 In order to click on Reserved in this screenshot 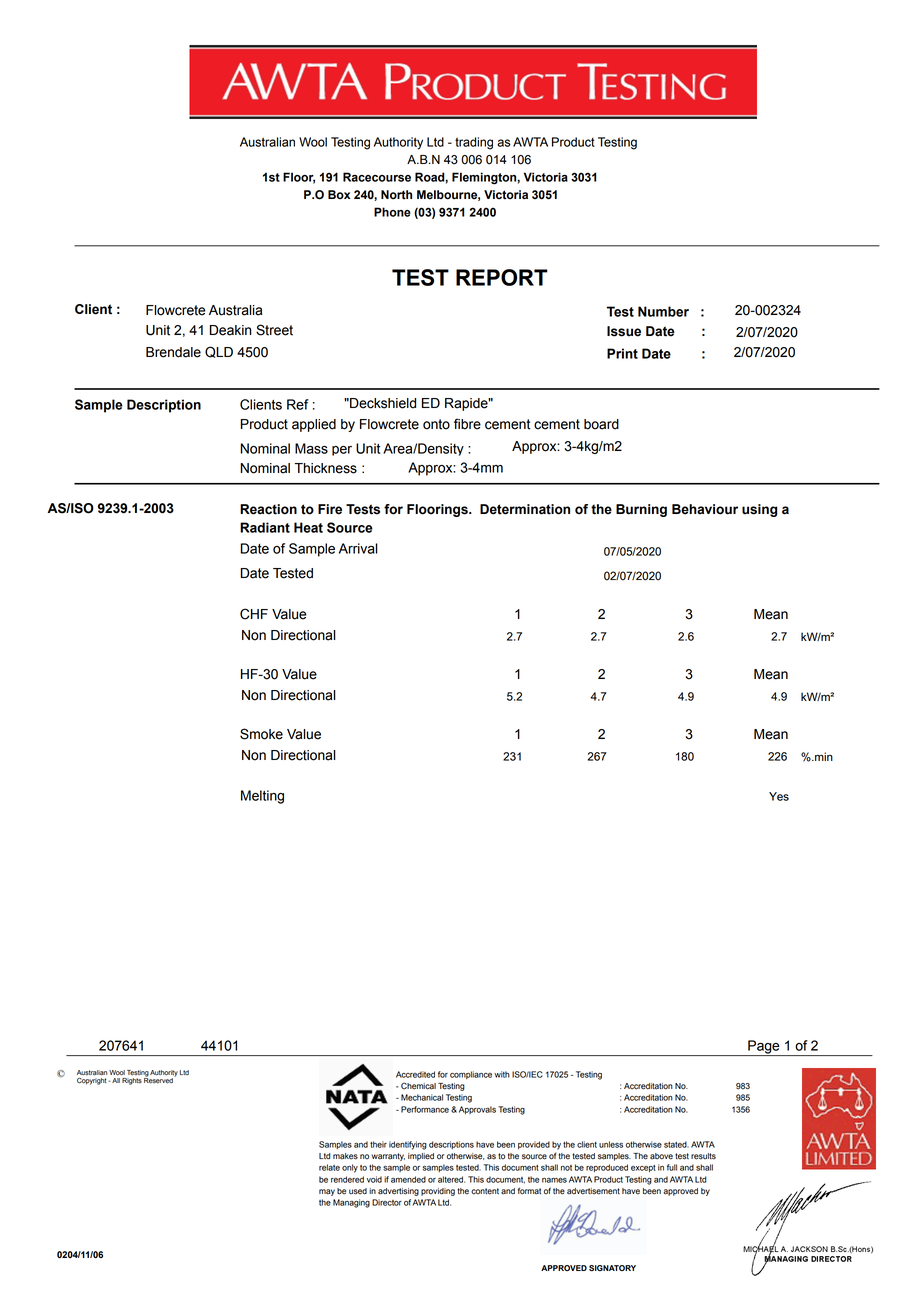, I will do `click(159, 1080)`.
